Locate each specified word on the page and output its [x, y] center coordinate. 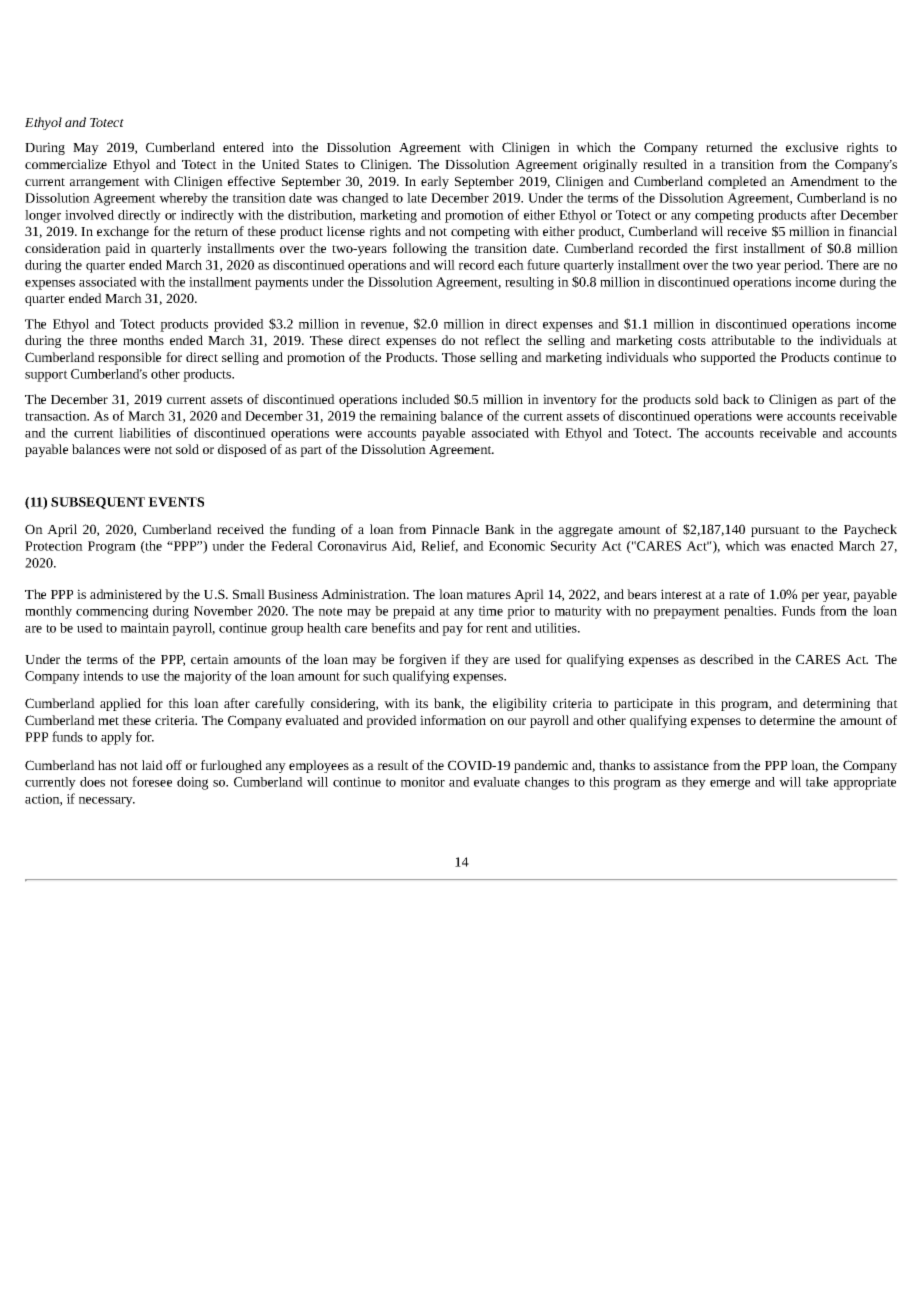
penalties [750, 612]
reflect [502, 340]
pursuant [775, 531]
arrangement [105, 183]
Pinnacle [455, 529]
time [491, 611]
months [143, 340]
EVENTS [176, 502]
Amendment [824, 181]
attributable [743, 340]
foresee [152, 781]
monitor [423, 782]
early [435, 182]
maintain [145, 628]
